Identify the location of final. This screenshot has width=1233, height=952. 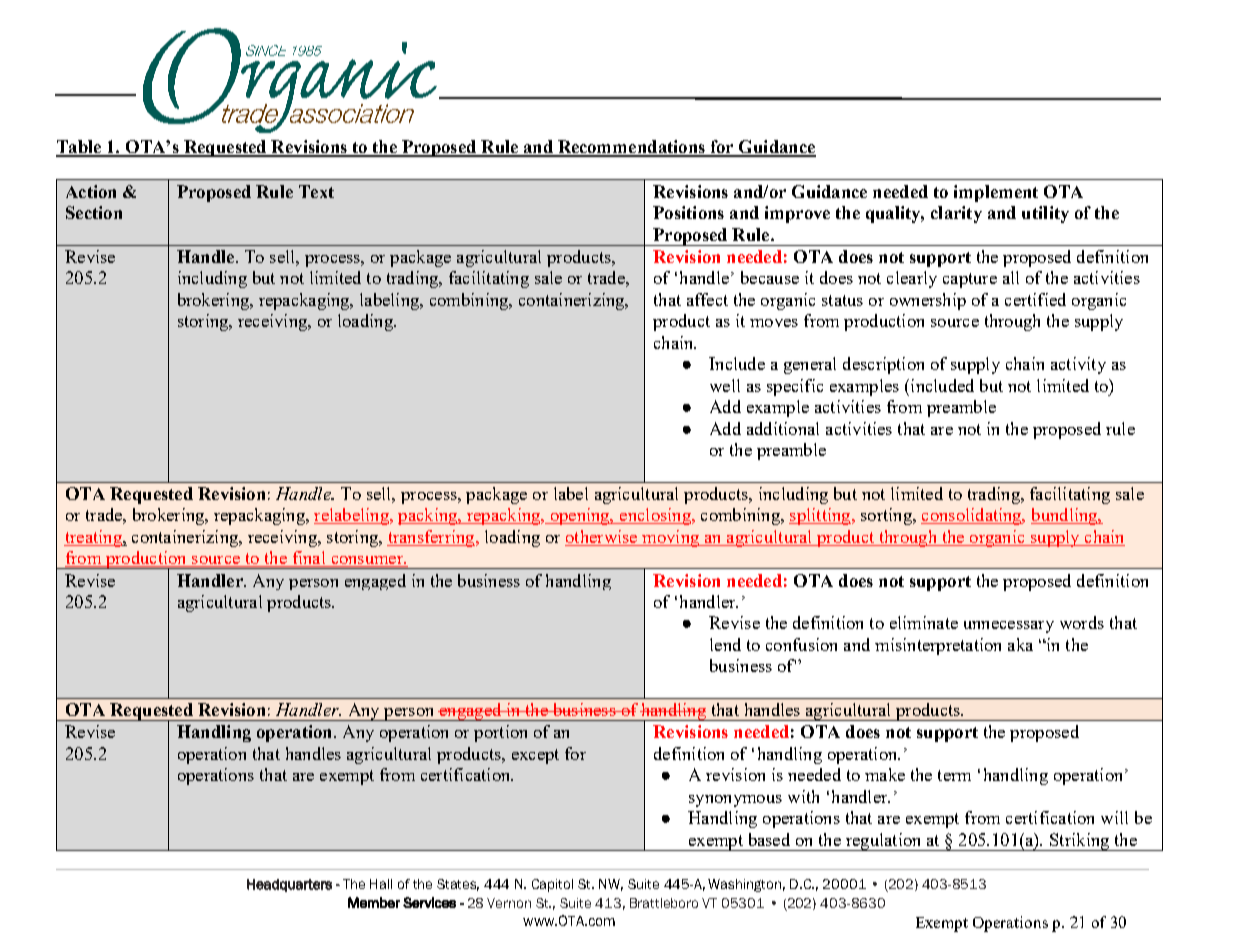
(309, 559).
